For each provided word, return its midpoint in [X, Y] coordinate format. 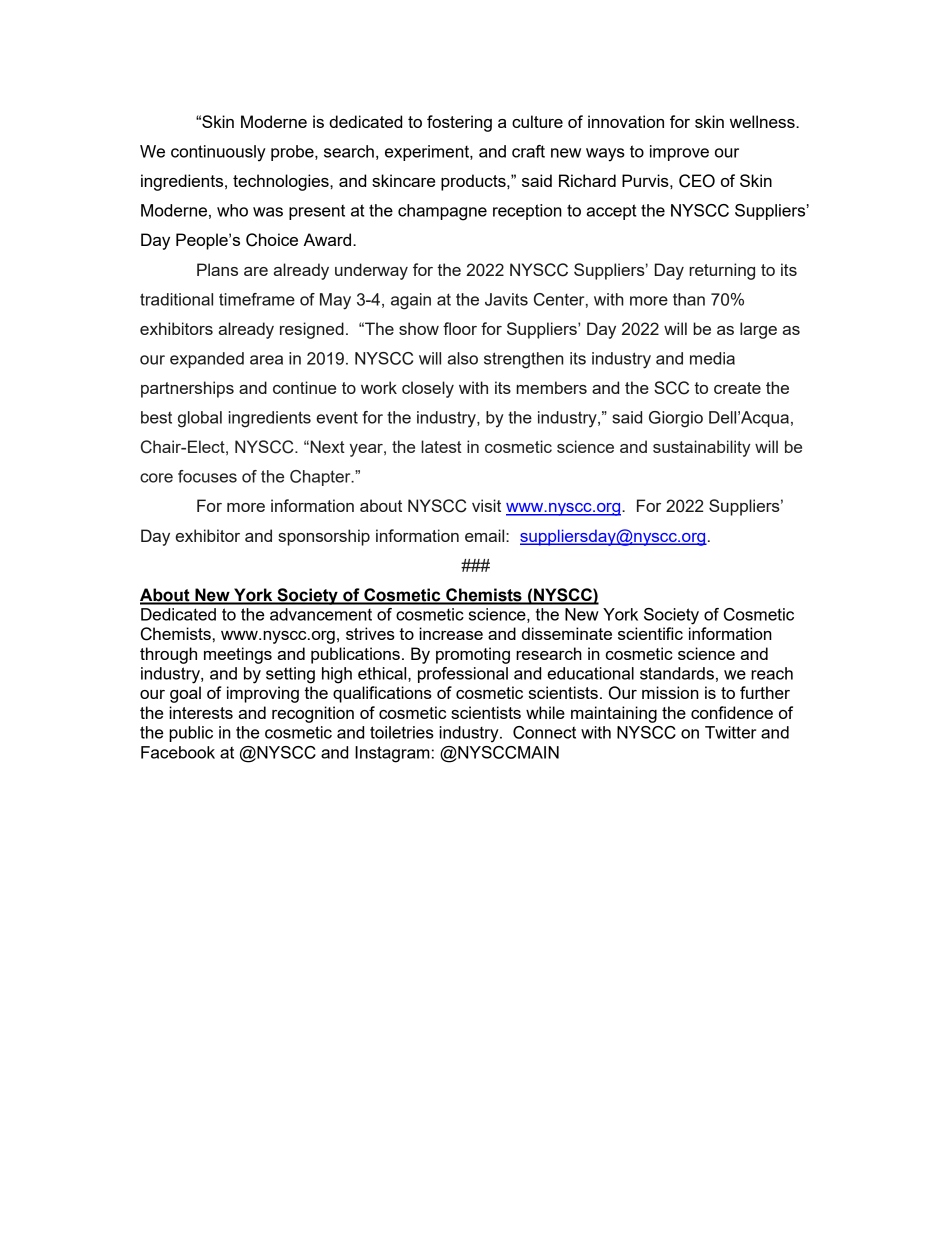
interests [201, 712]
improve [679, 153]
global [200, 419]
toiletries [402, 732]
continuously [218, 153]
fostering [459, 123]
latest [441, 446]
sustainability [702, 448]
